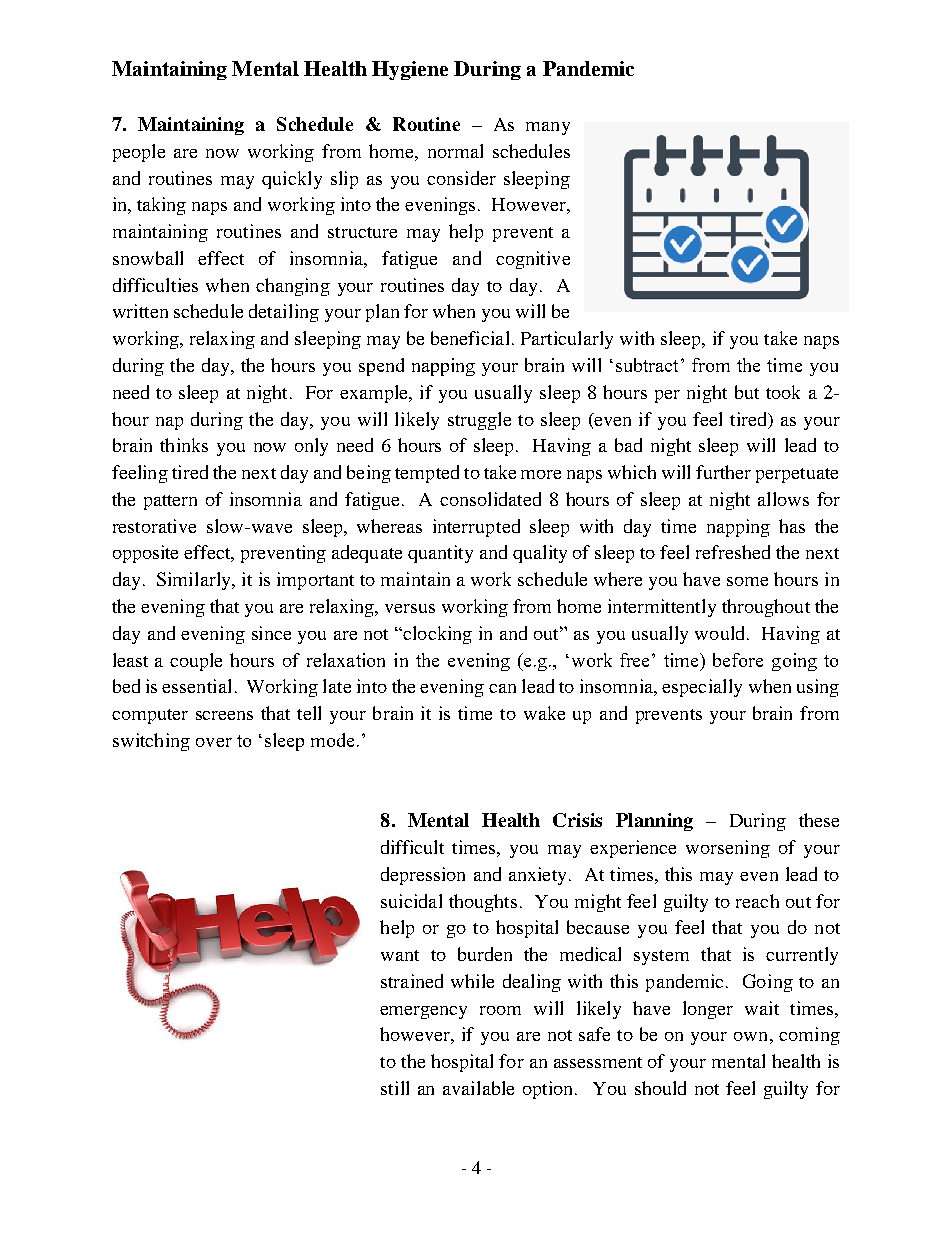 Image resolution: width=952 pixels, height=1233 pixels. Describe the element at coordinates (139, 153) in the screenshot. I see `people` at that location.
